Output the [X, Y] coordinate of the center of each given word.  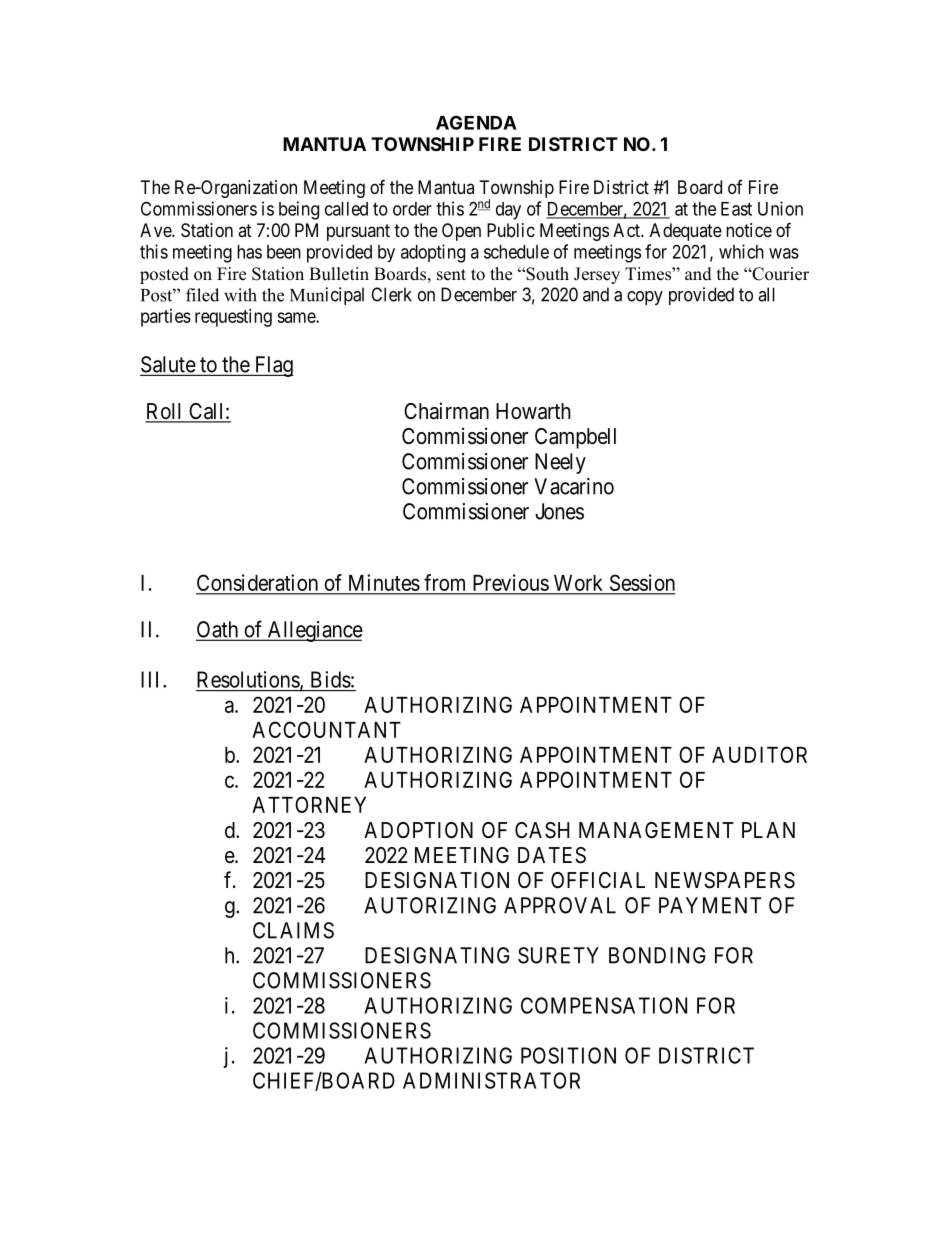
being [299, 210]
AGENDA [476, 122]
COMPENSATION [604, 1005]
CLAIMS [293, 930]
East [736, 209]
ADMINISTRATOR [491, 1080]
